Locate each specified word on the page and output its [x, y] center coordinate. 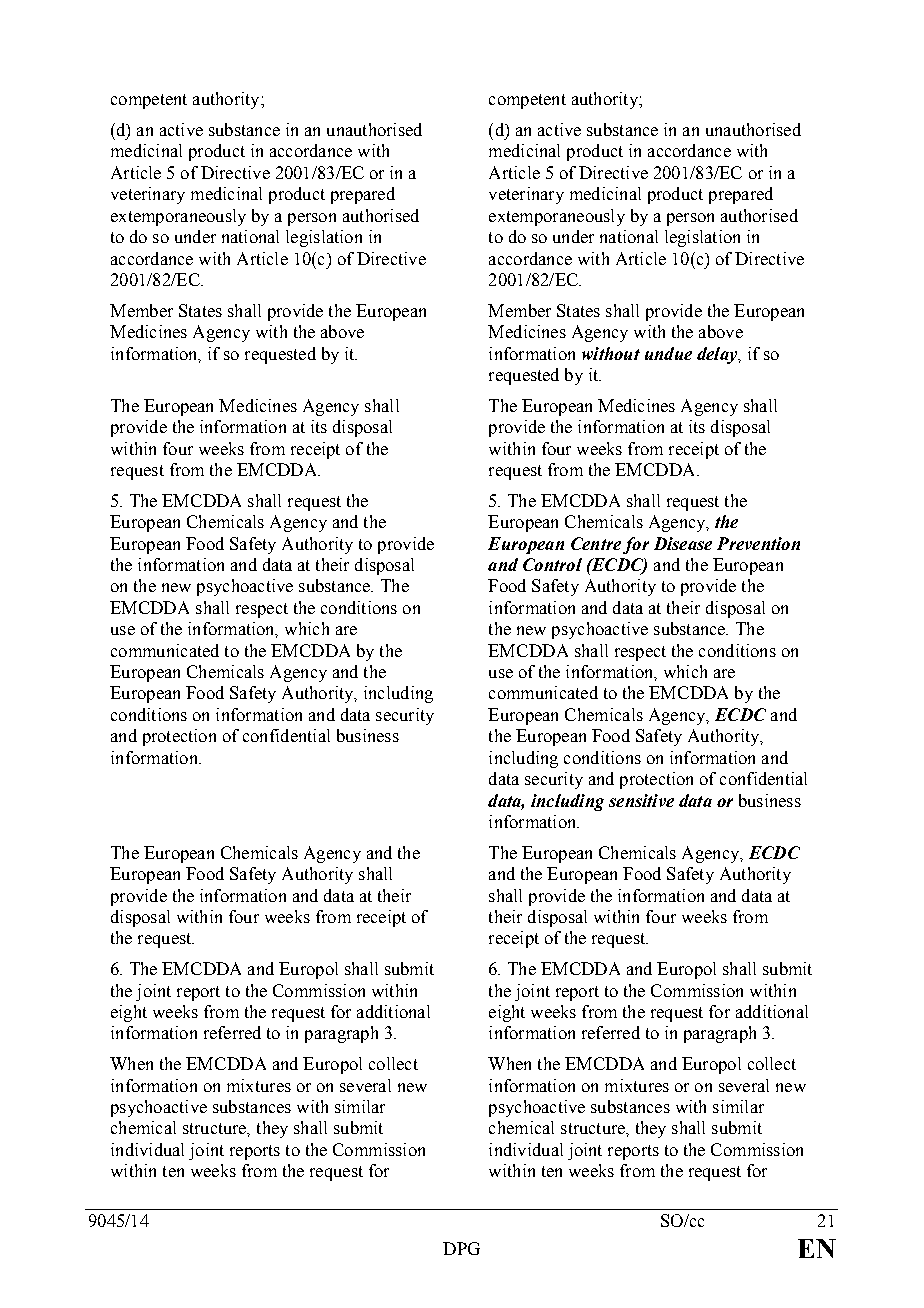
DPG [461, 1248]
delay [718, 355]
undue [668, 353]
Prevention [758, 543]
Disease [683, 543]
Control [552, 564]
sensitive [641, 800]
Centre [596, 543]
